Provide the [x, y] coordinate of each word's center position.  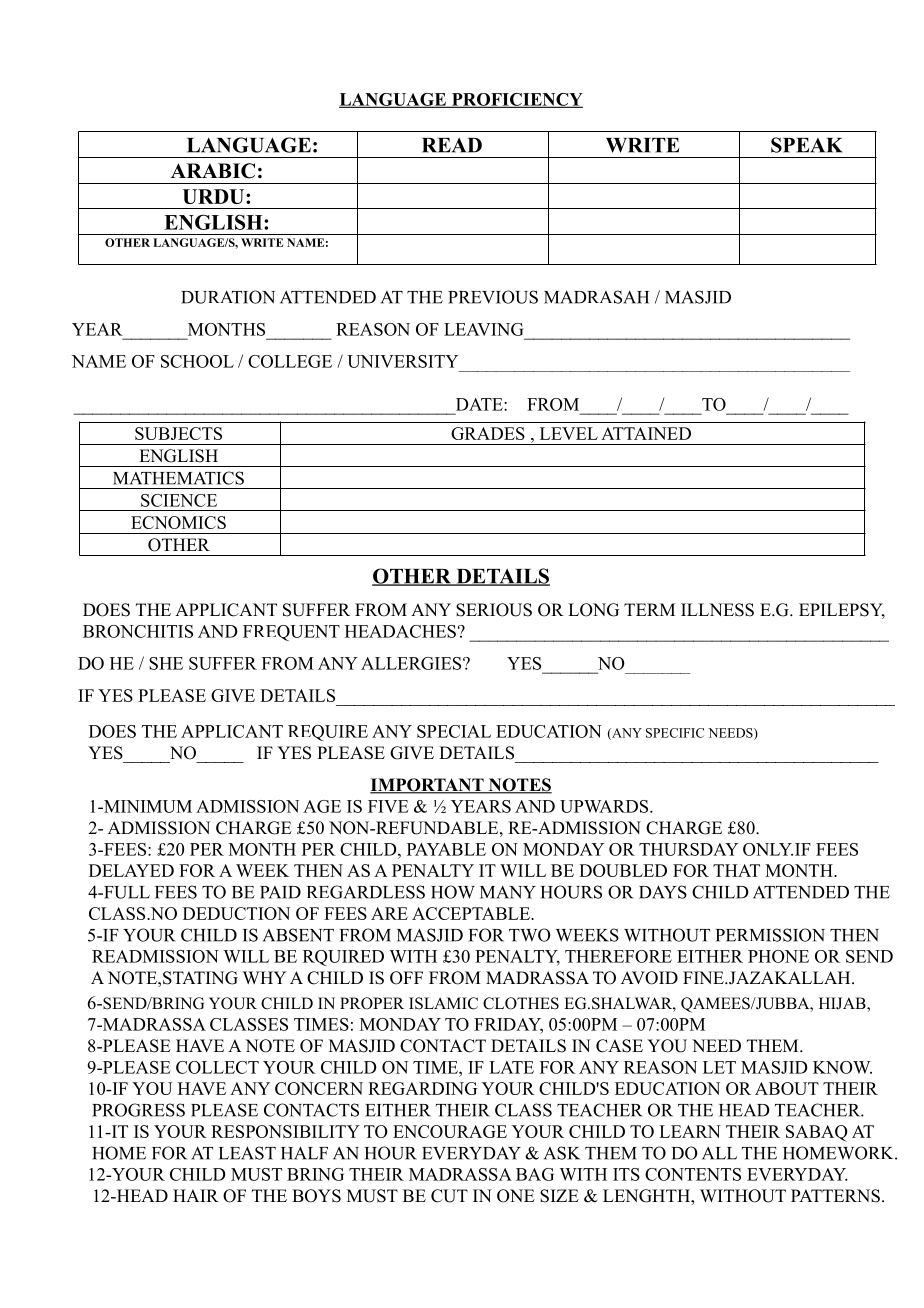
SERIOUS [494, 610]
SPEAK [807, 145]
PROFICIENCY [516, 100]
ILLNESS [717, 610]
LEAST [247, 1153]
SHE [166, 663]
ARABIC [213, 171]
